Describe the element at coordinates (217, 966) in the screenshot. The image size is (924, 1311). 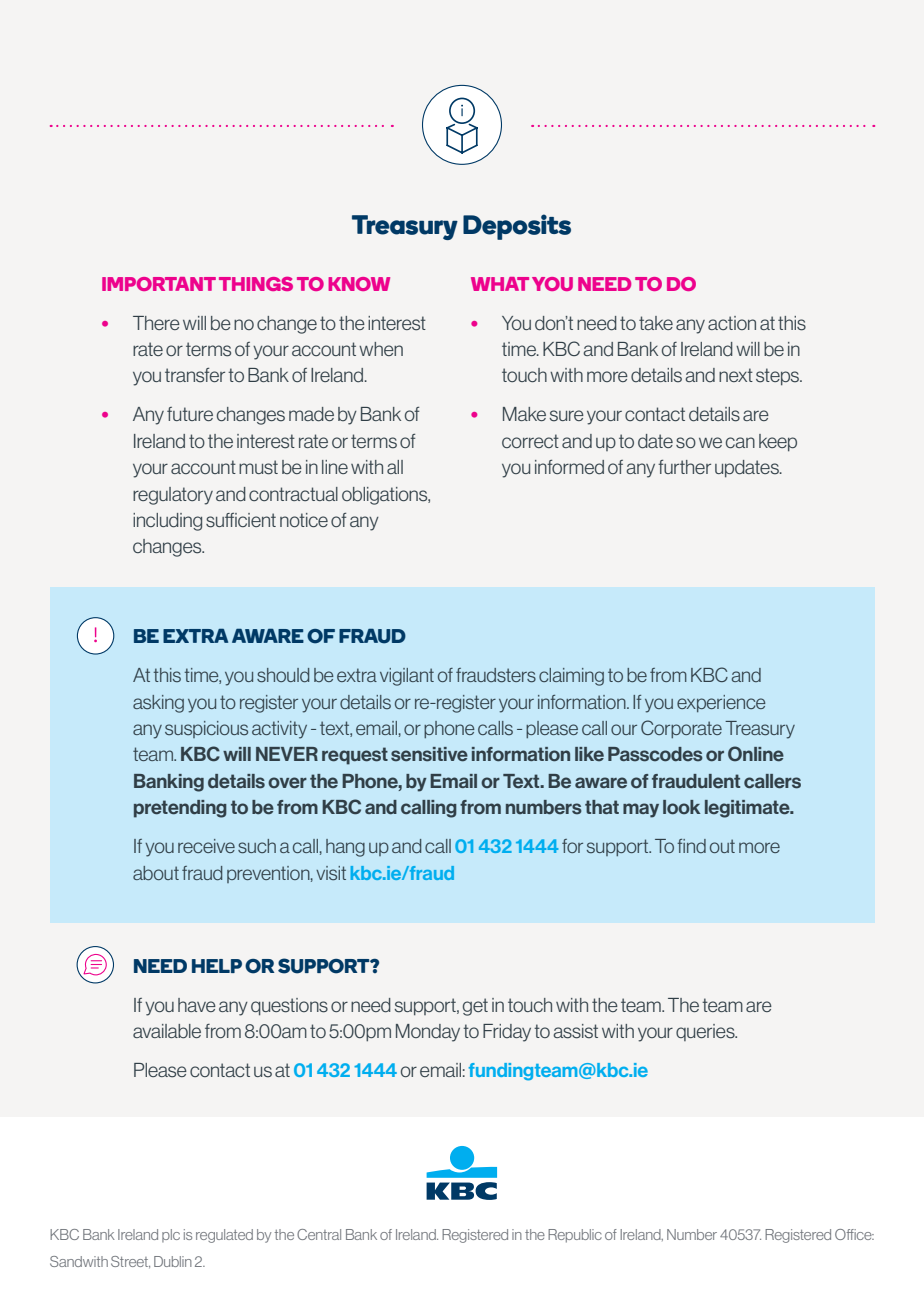
I see `HELP` at that location.
